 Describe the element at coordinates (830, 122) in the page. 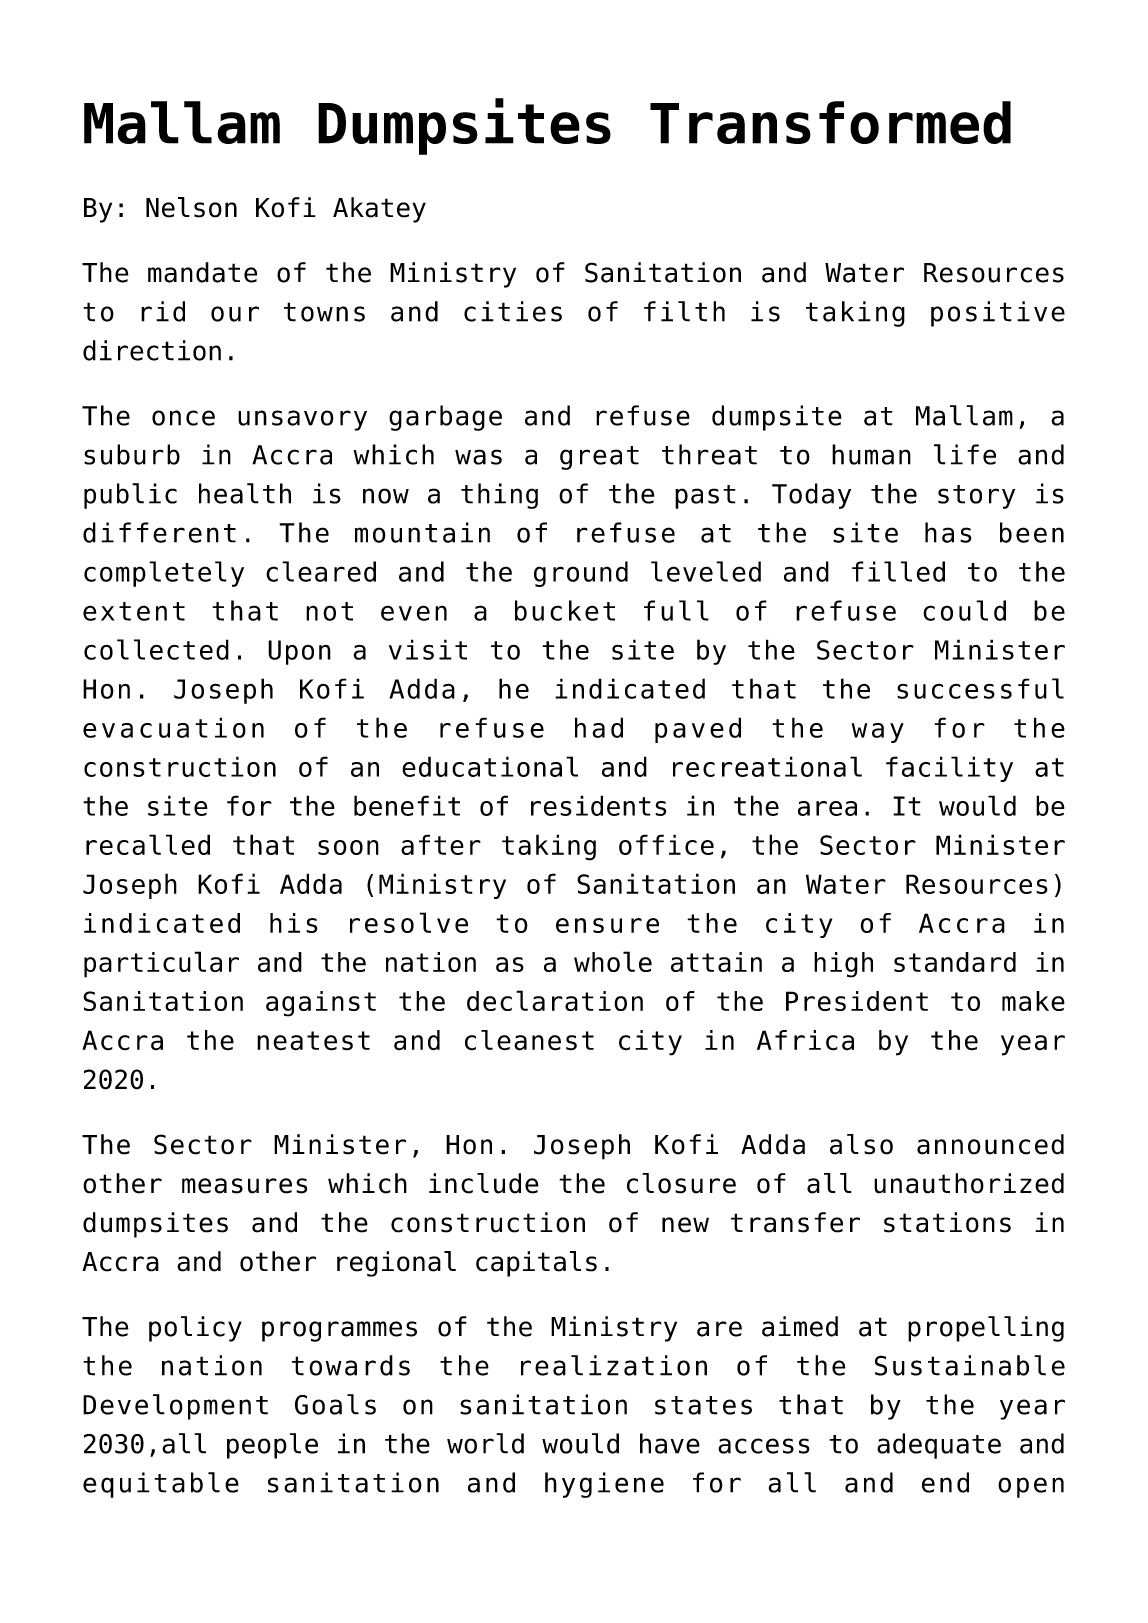

I see `Transformed` at that location.
